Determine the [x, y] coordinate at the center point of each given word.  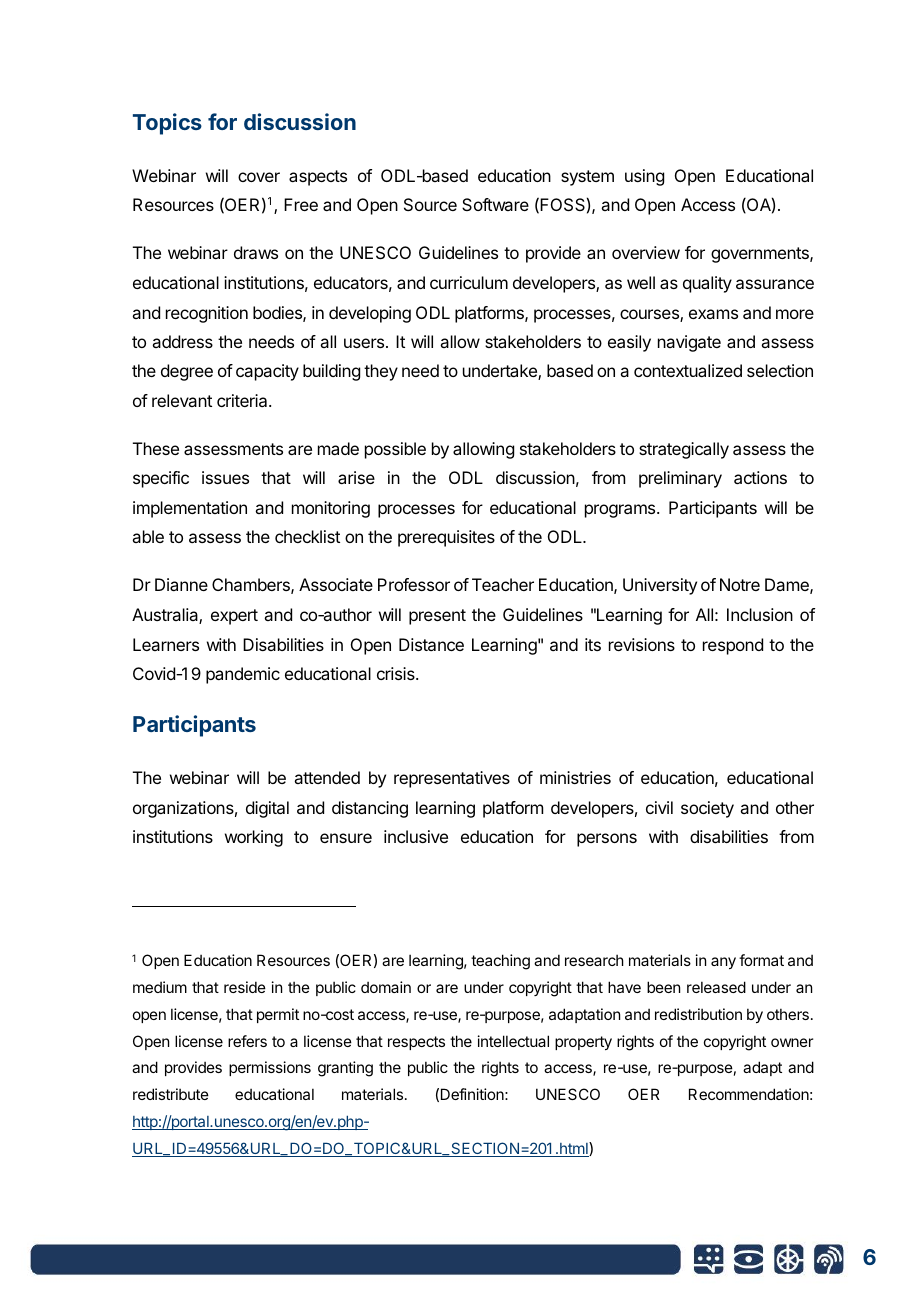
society [707, 809]
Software [495, 204]
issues [225, 477]
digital [267, 809]
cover [259, 177]
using [644, 177]
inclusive [416, 836]
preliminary [680, 479]
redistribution [698, 1014]
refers [247, 1041]
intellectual [513, 1041]
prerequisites [446, 538]
